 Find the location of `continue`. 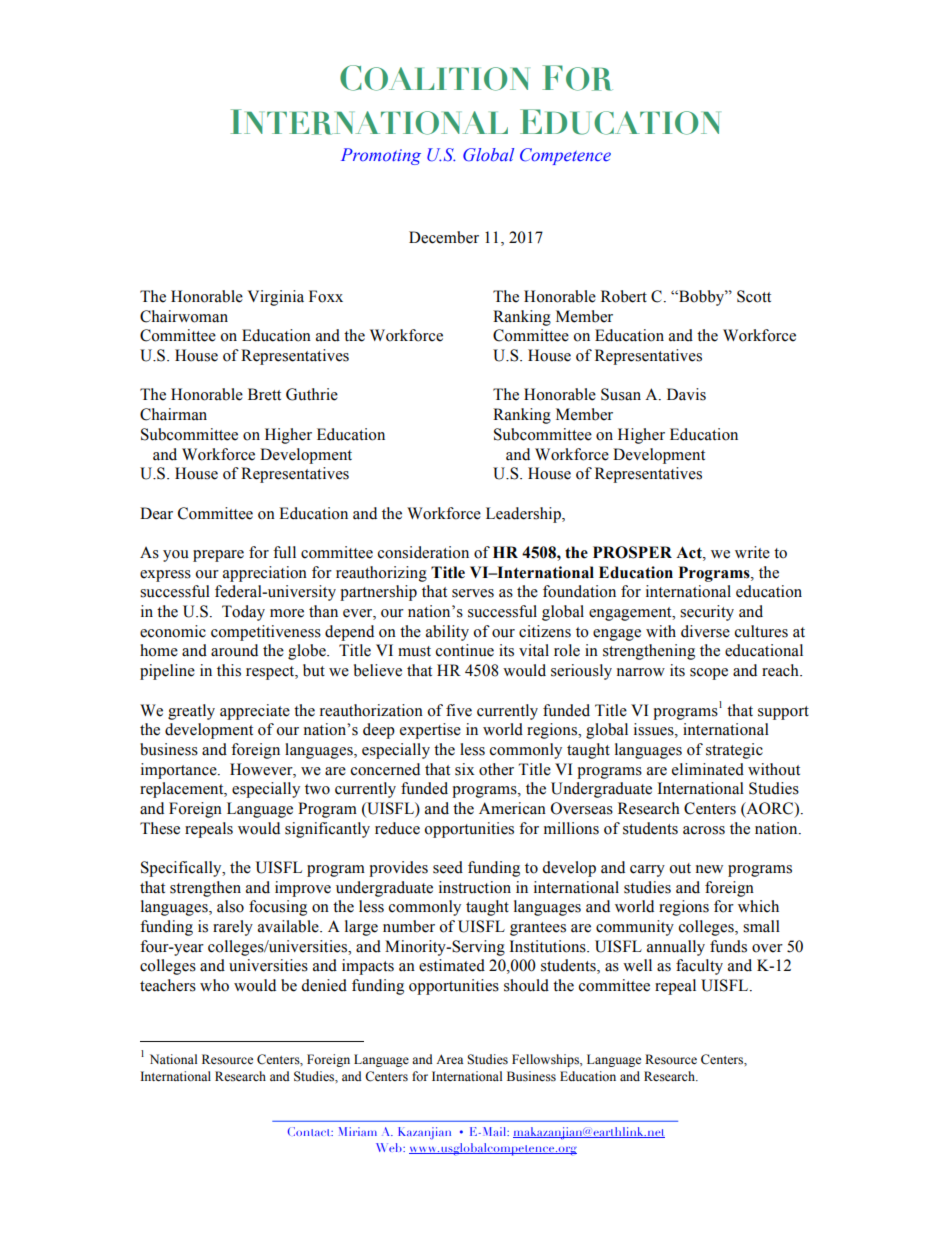

continue is located at coordinates (465, 650).
